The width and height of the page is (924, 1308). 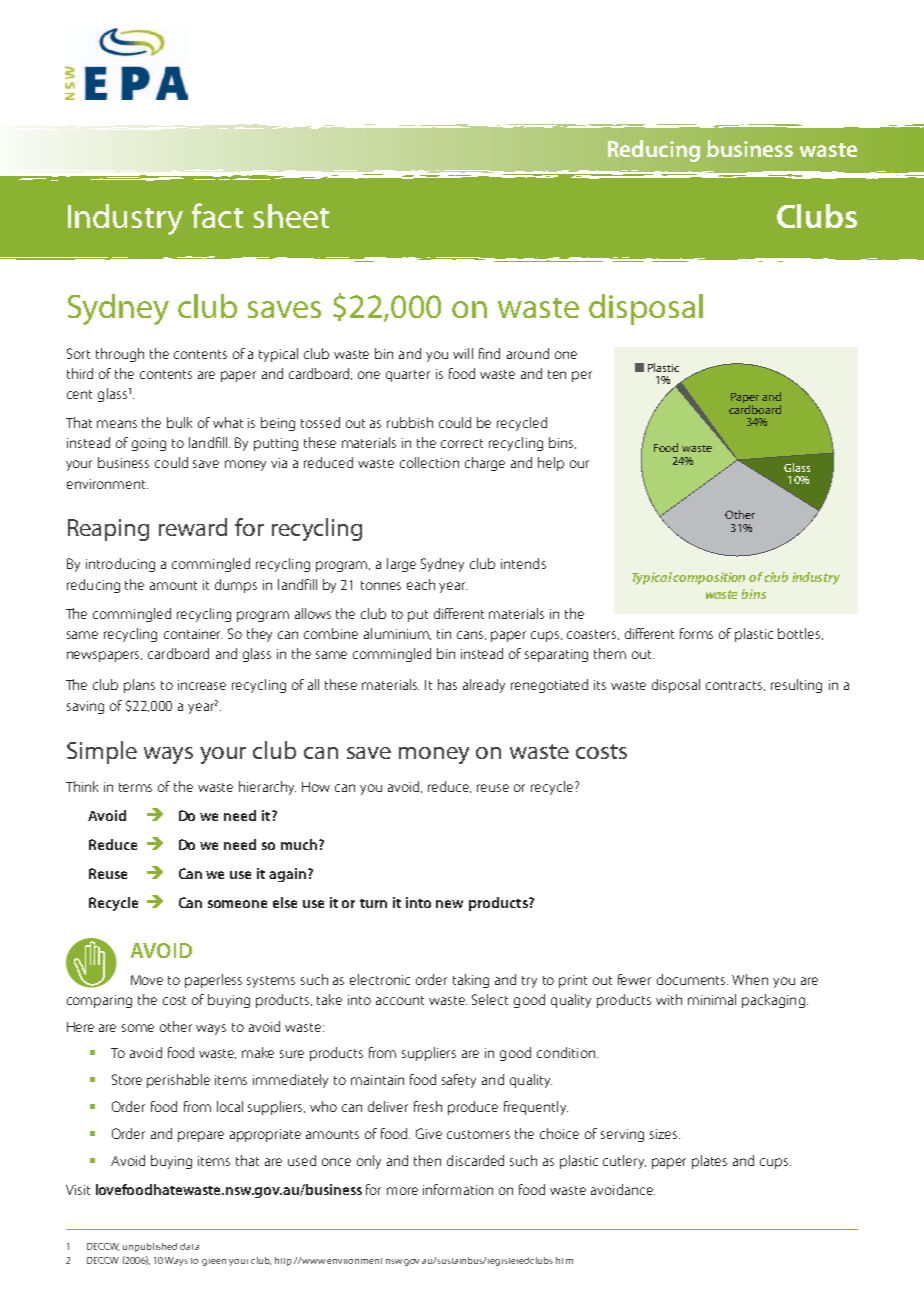 I want to click on plates, so click(x=709, y=1162).
